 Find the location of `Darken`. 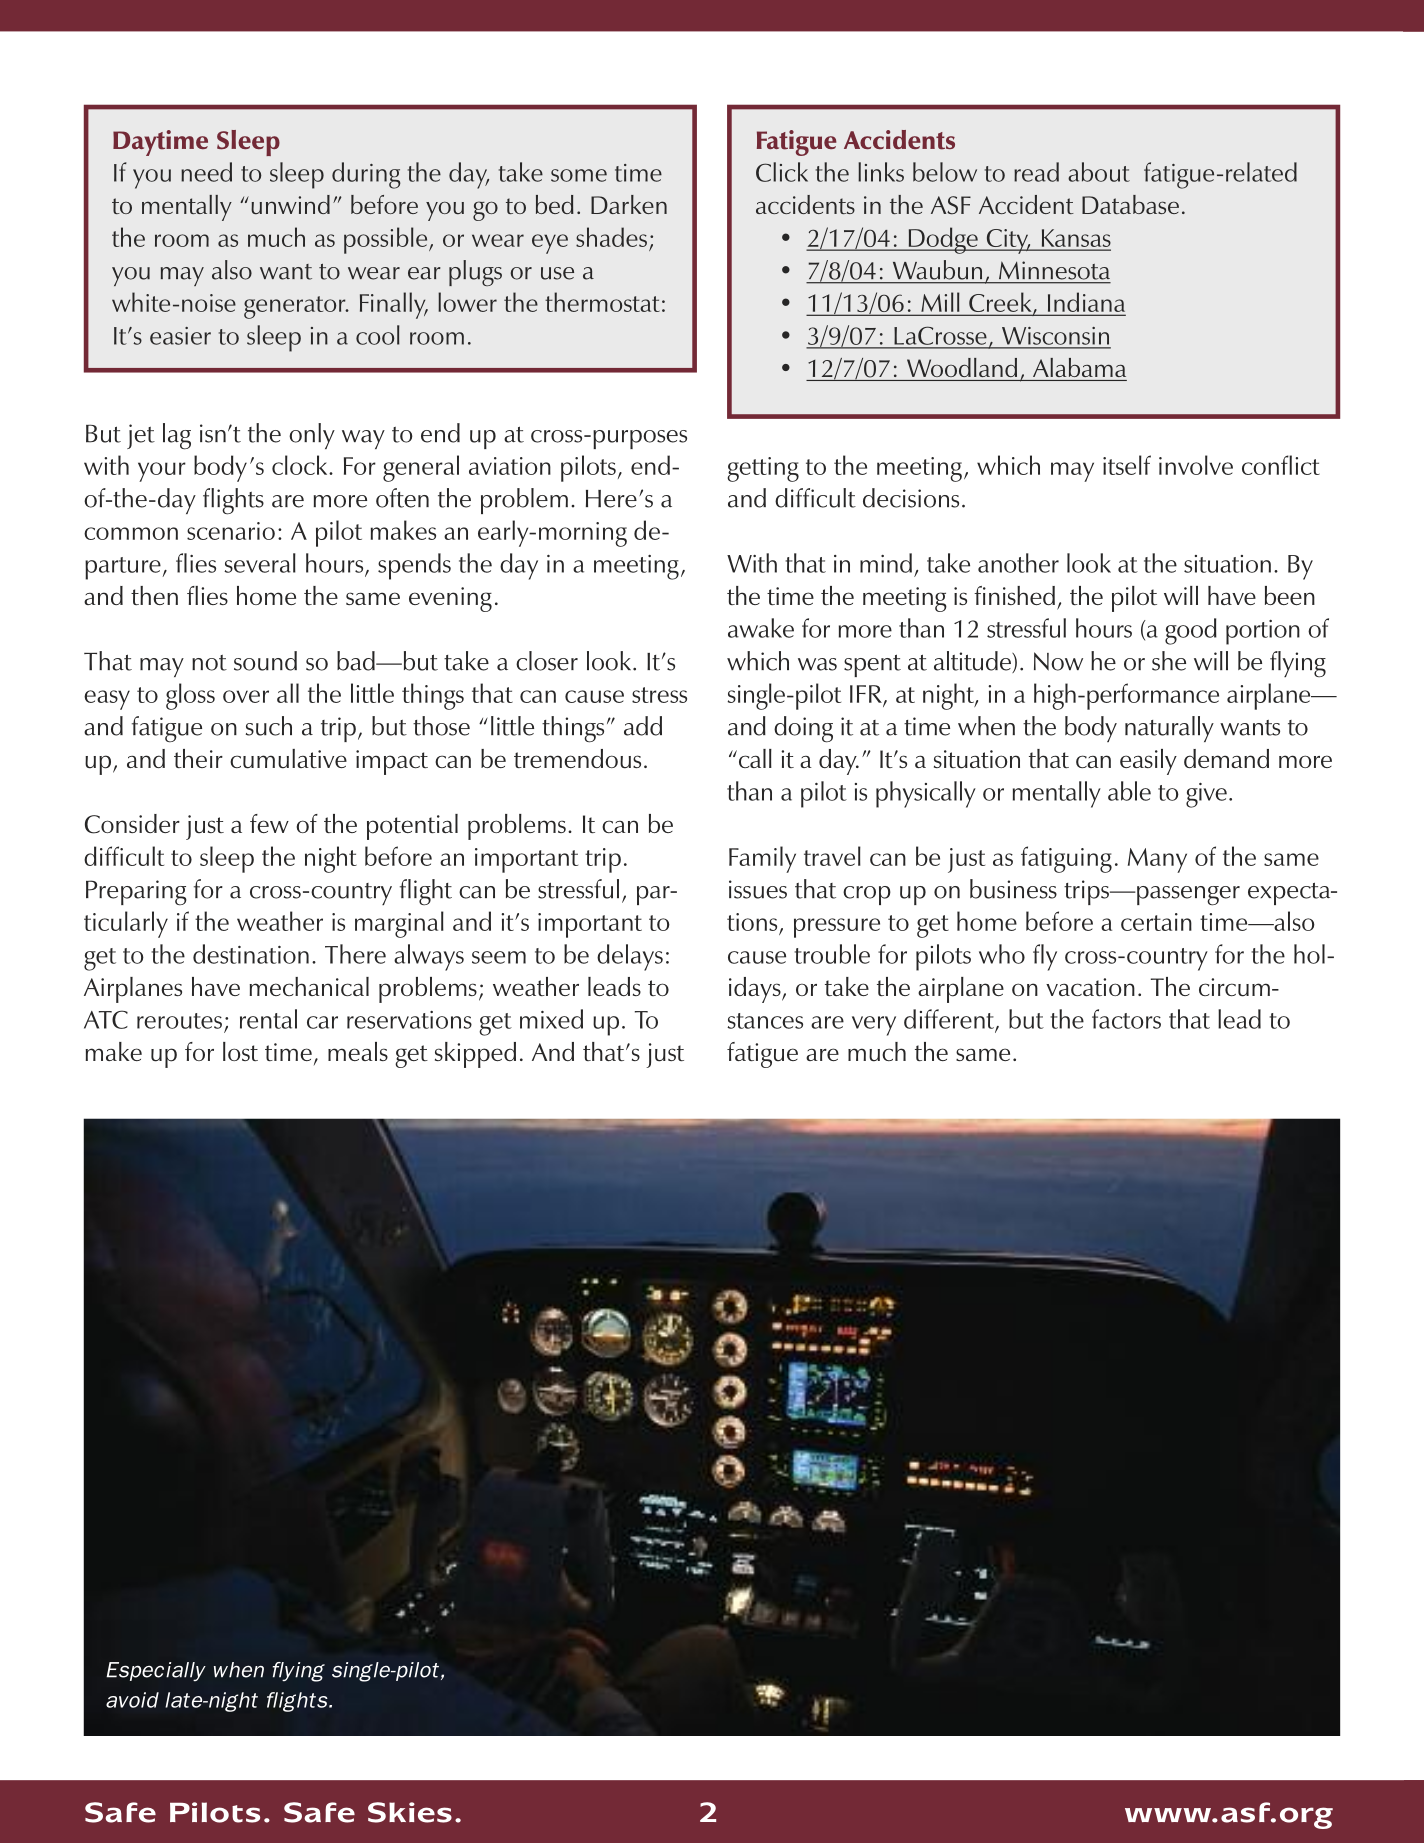

Darken is located at coordinates (629, 204).
